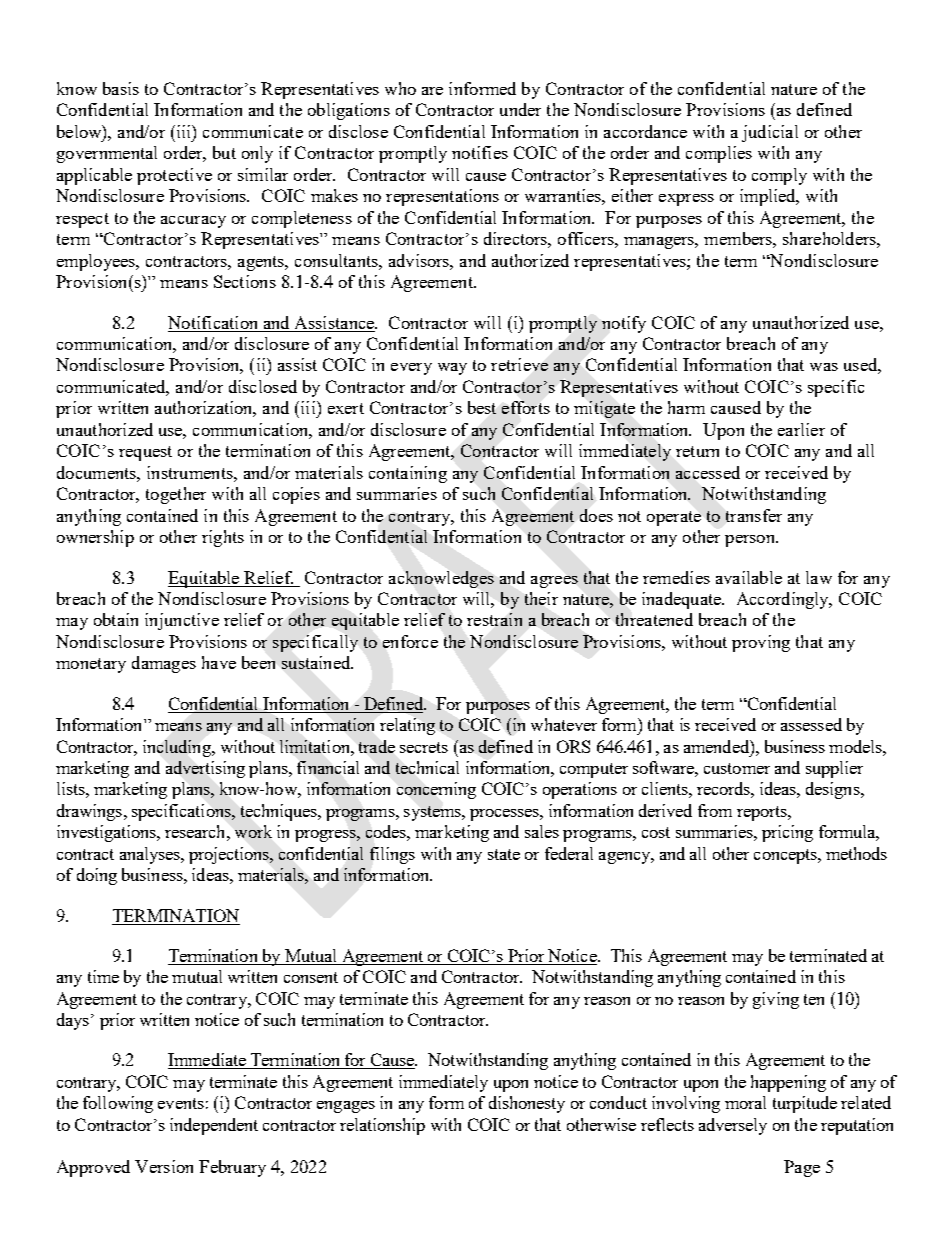  I want to click on adversely, so click(733, 1126).
